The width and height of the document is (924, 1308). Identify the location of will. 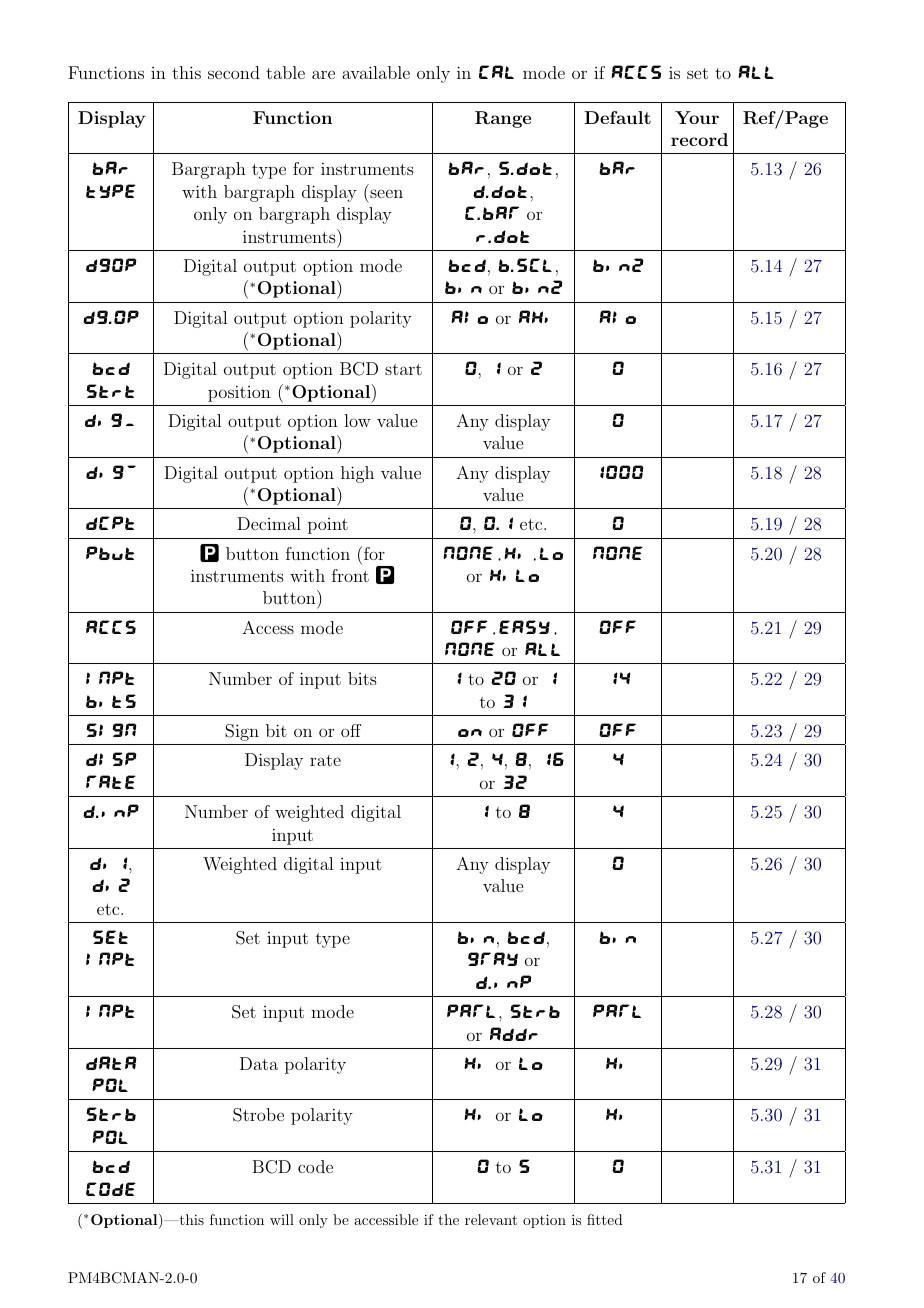
(282, 1219).
